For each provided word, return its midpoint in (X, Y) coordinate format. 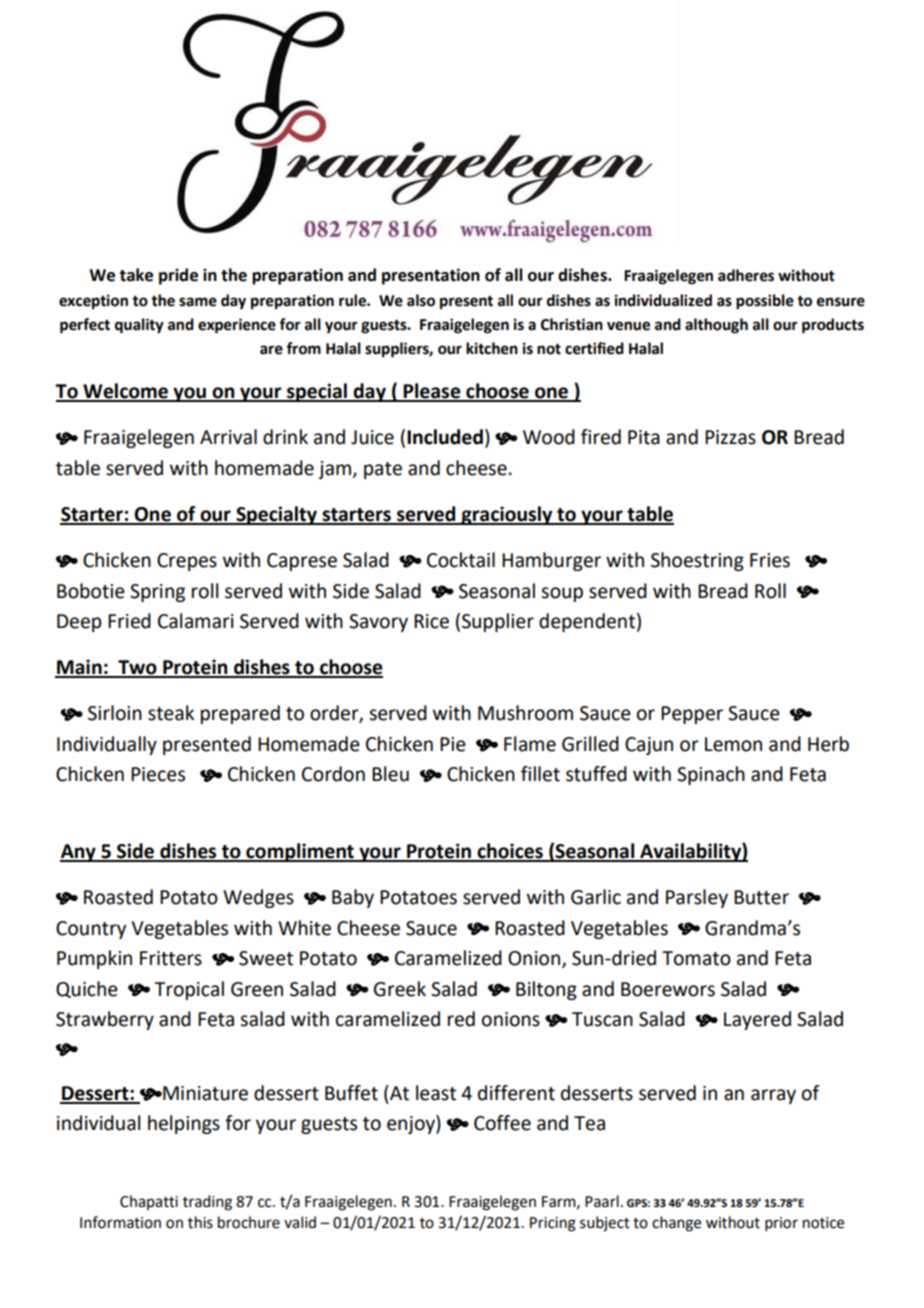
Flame (530, 744)
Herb (828, 744)
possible (765, 302)
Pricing (553, 1224)
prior (781, 1224)
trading (207, 1203)
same (198, 302)
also (421, 300)
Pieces (158, 774)
